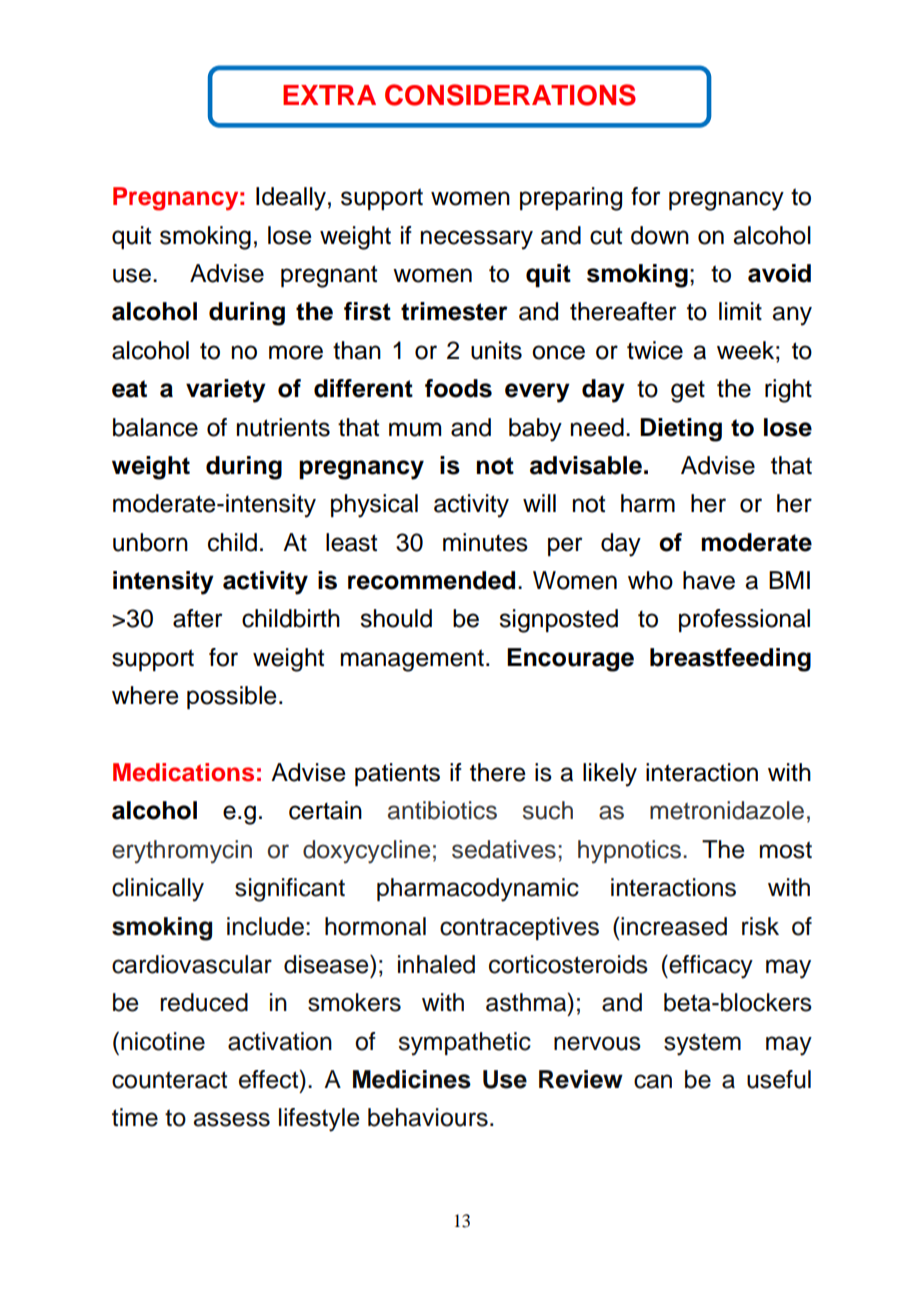  I want to click on CONSIDERATIONS, so click(510, 95).
